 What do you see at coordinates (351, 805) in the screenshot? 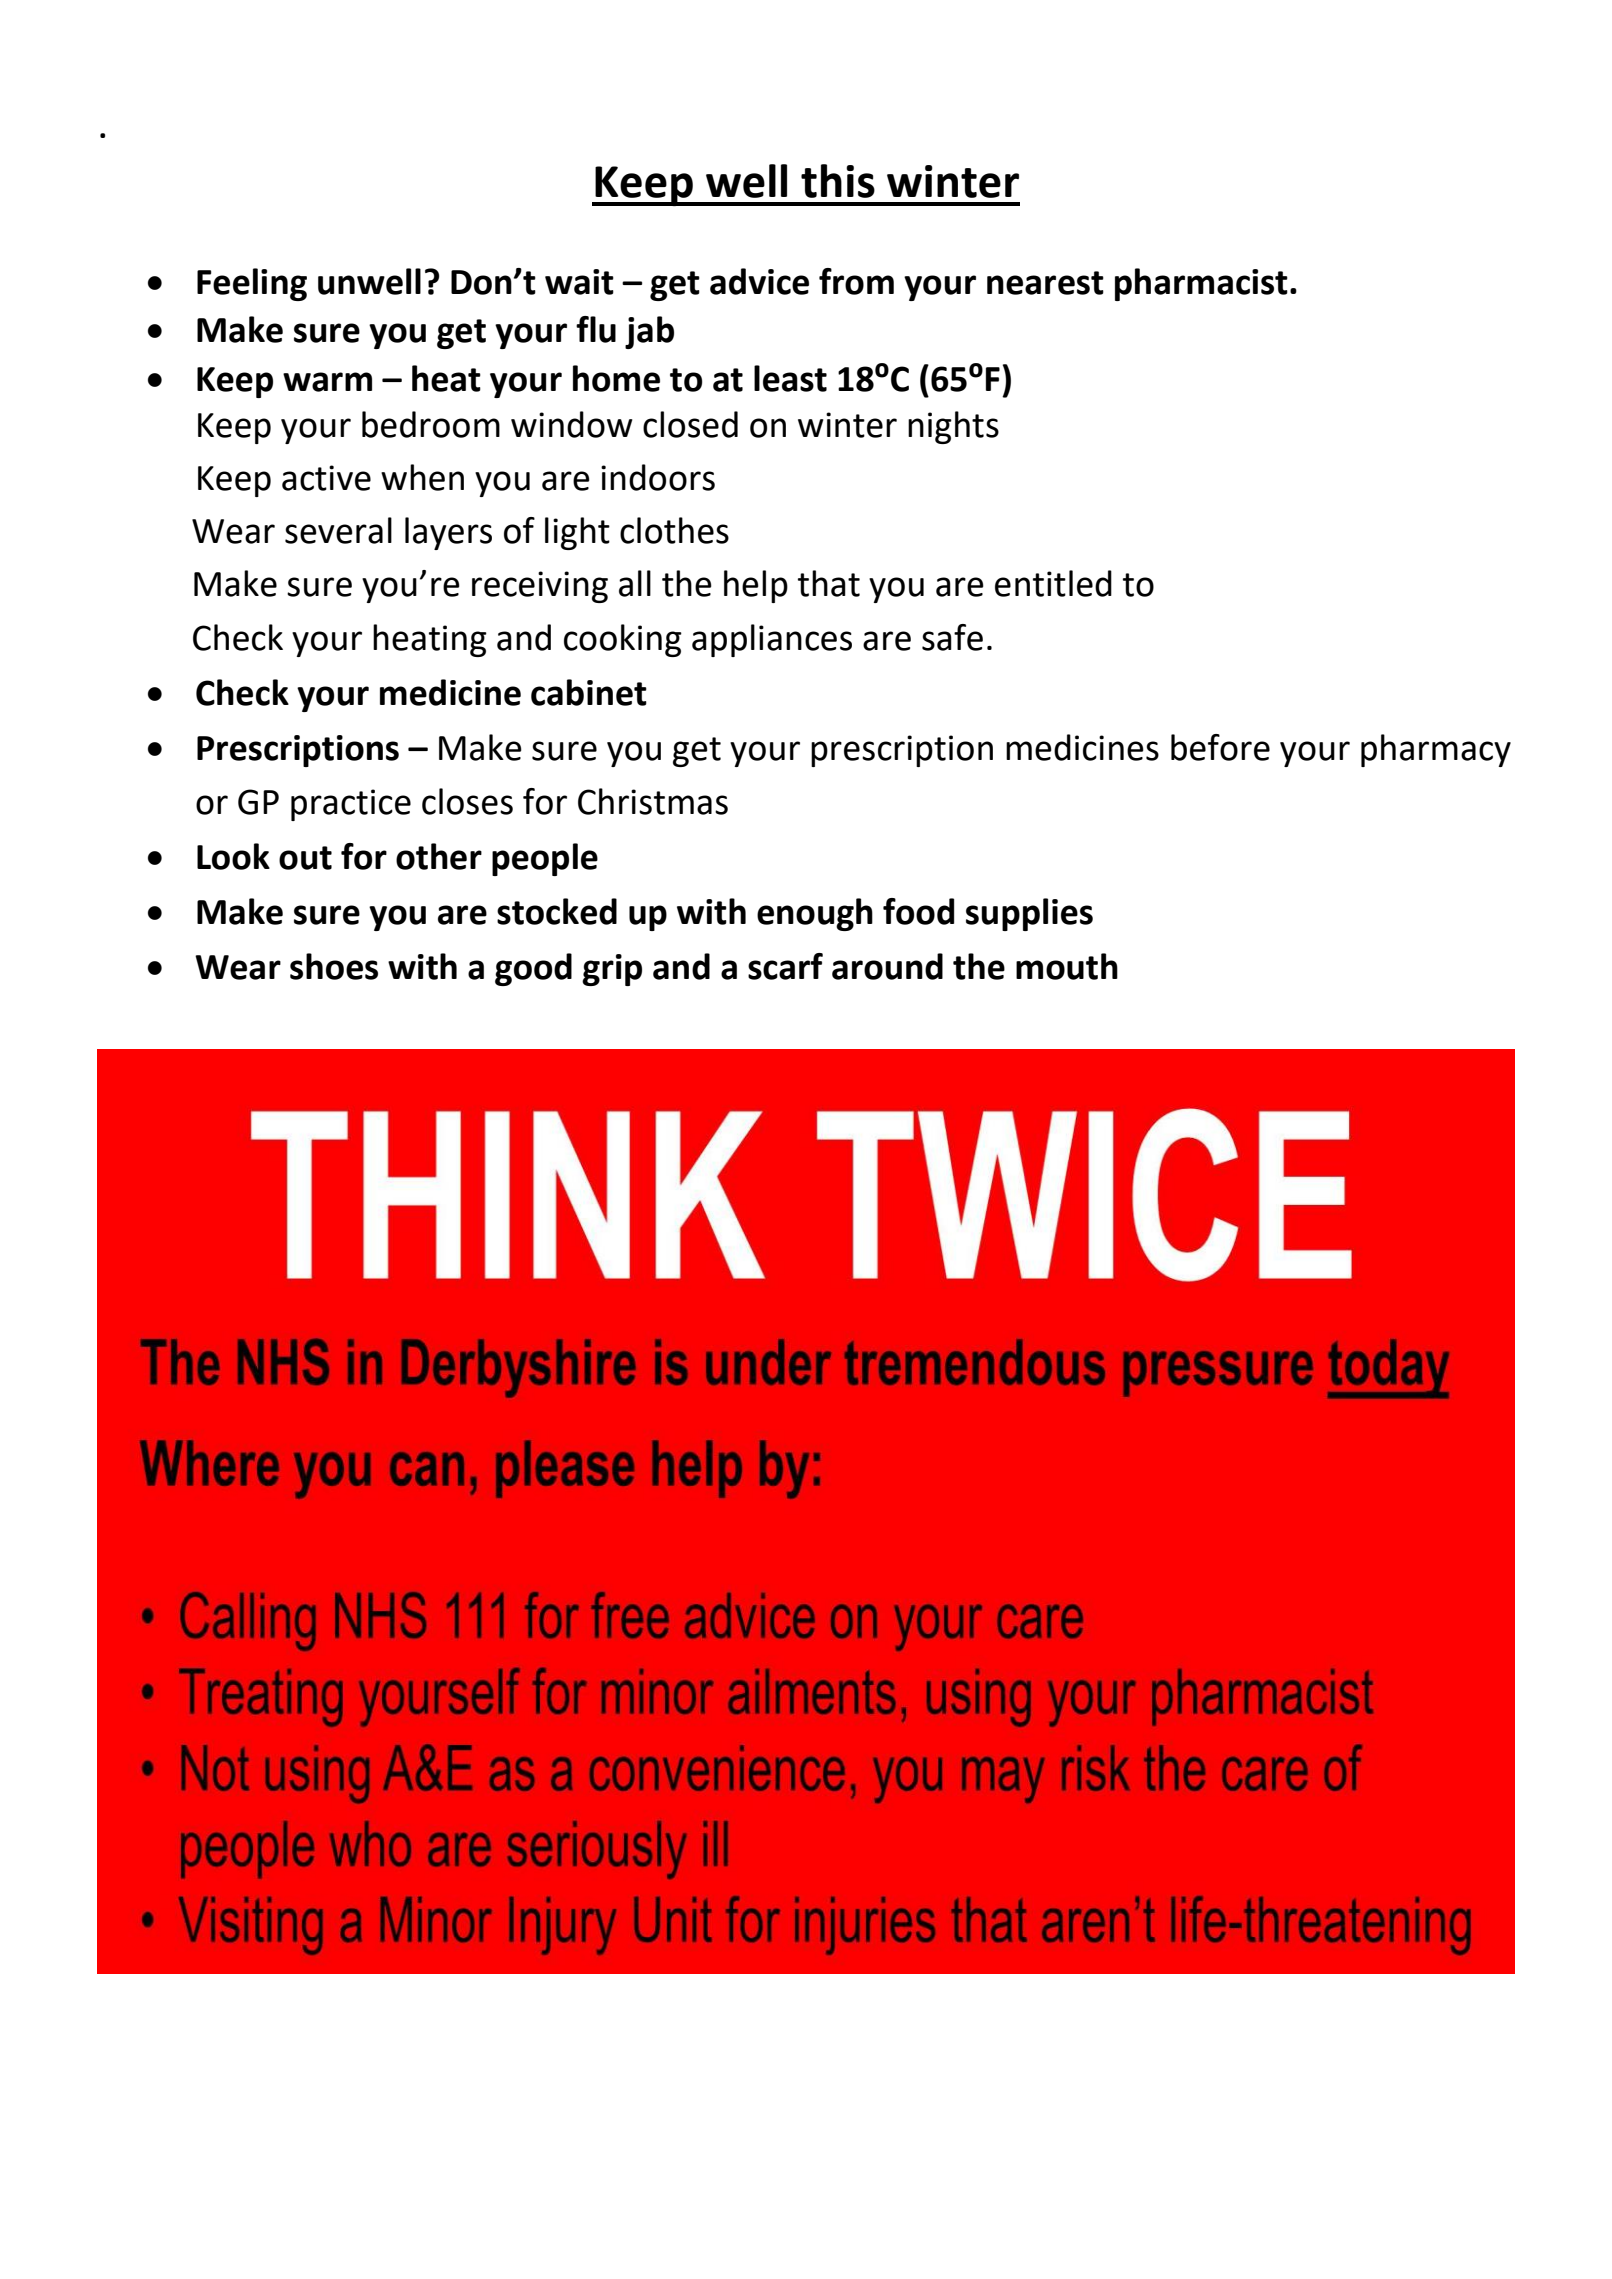
I see `practice` at bounding box center [351, 805].
